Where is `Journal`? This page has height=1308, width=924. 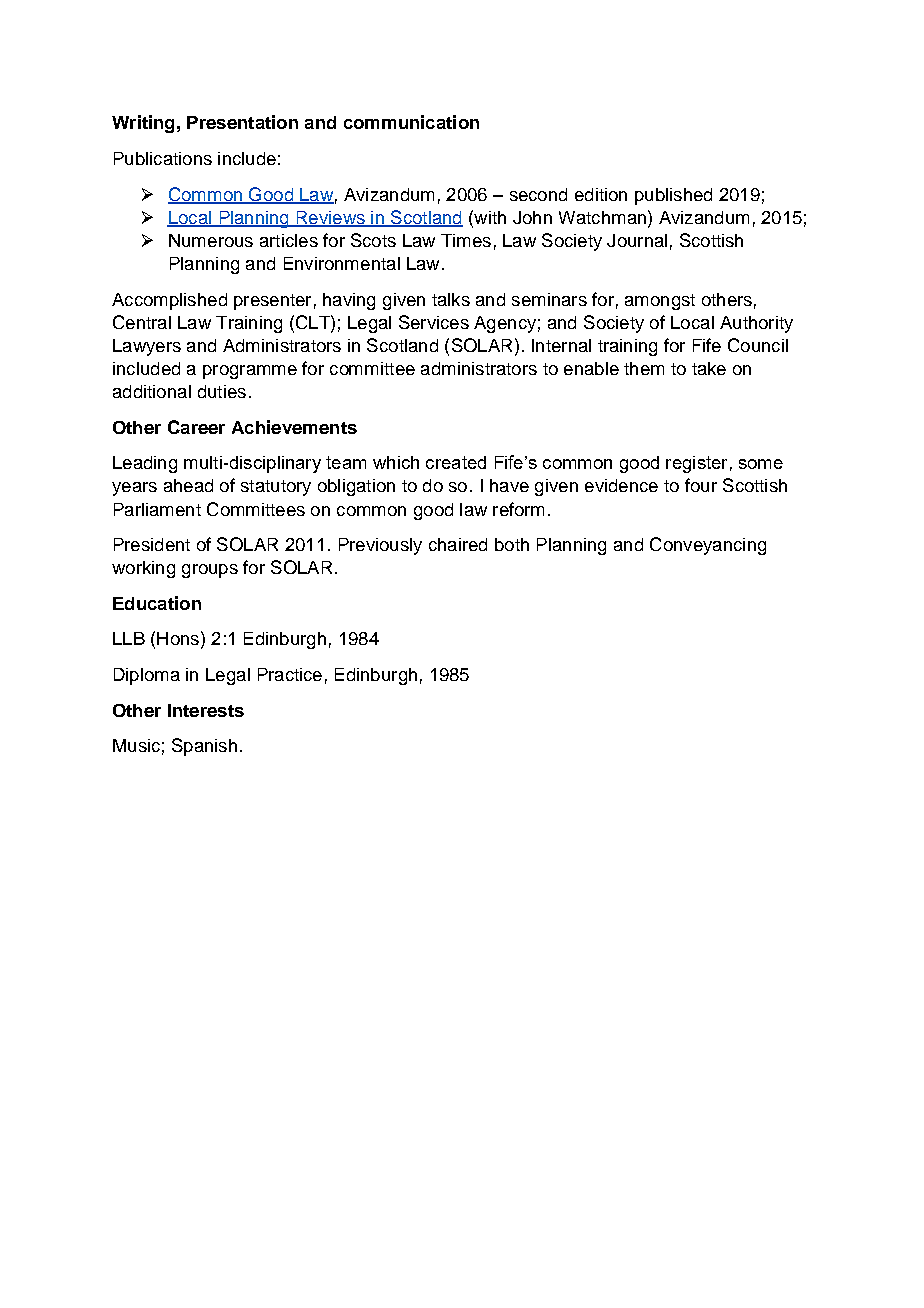 Journal is located at coordinates (637, 240).
